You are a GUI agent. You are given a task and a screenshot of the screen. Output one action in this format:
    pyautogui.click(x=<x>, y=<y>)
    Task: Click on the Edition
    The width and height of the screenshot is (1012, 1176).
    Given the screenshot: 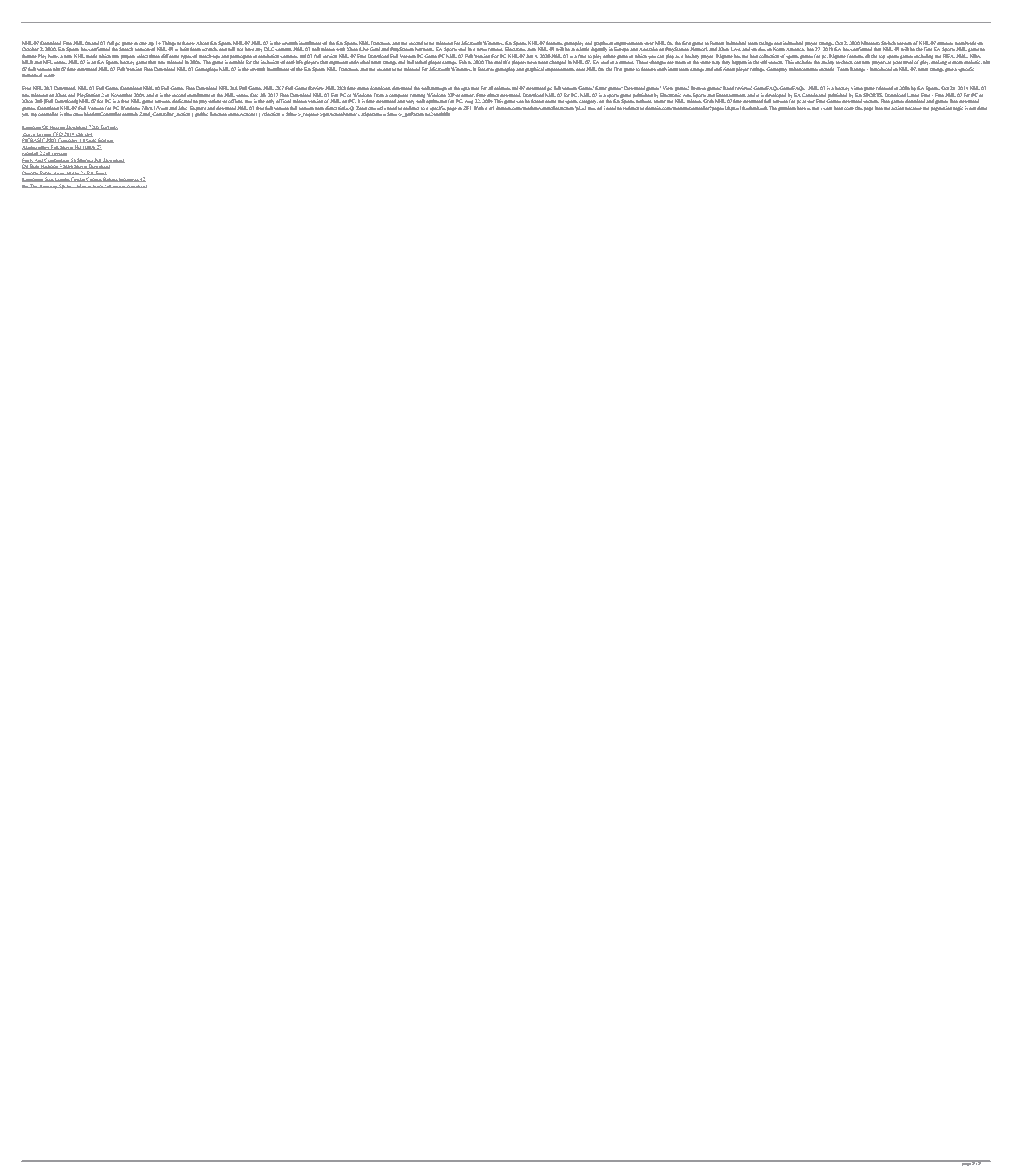 What is the action you would take?
    pyautogui.click(x=105, y=140)
